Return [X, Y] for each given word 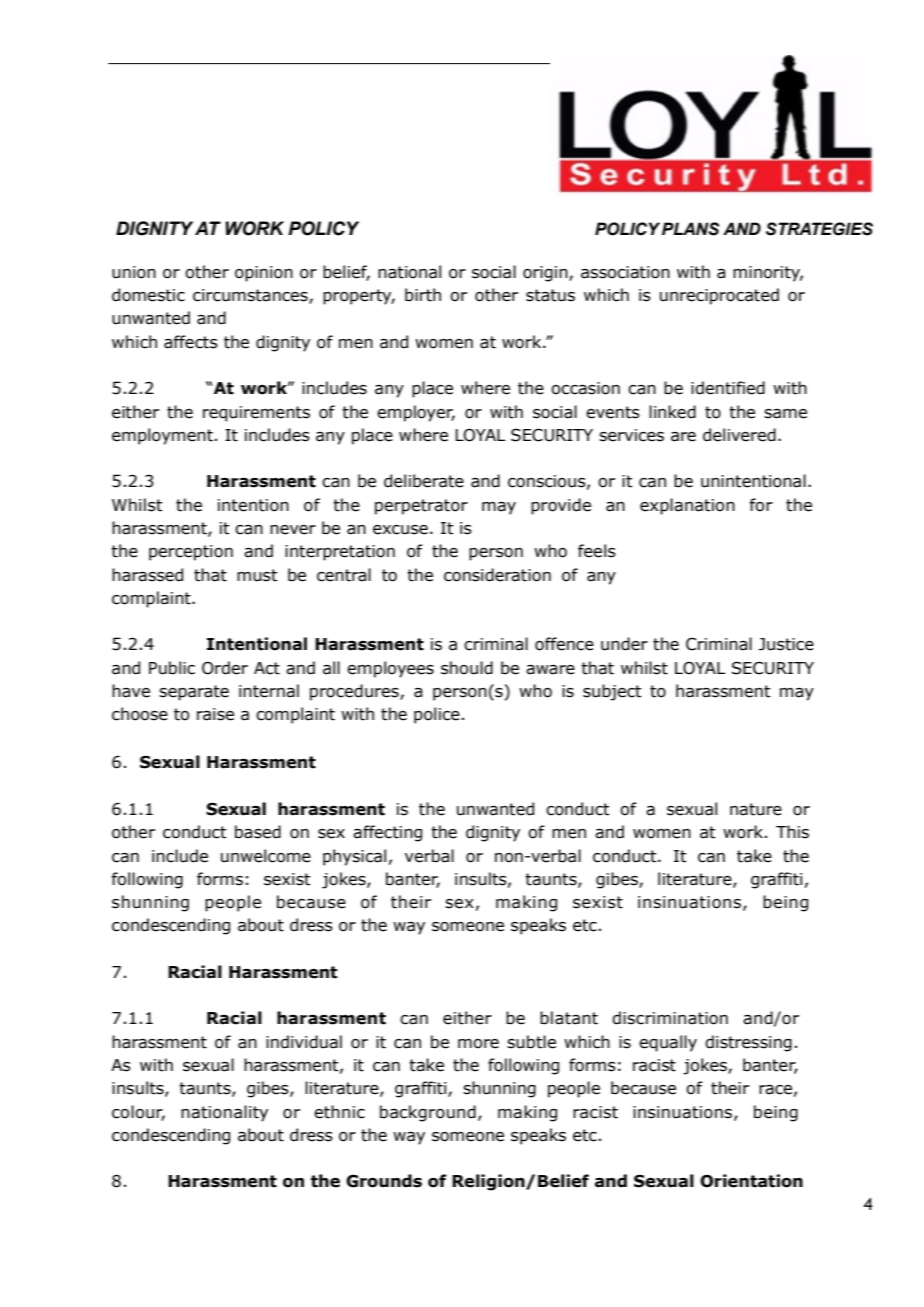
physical [354, 857]
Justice [786, 644]
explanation [687, 506]
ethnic [339, 1112]
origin [546, 274]
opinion [264, 274]
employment [162, 436]
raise [215, 714]
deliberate [424, 481]
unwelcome [266, 856]
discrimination [670, 1018]
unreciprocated [719, 296]
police [437, 715]
